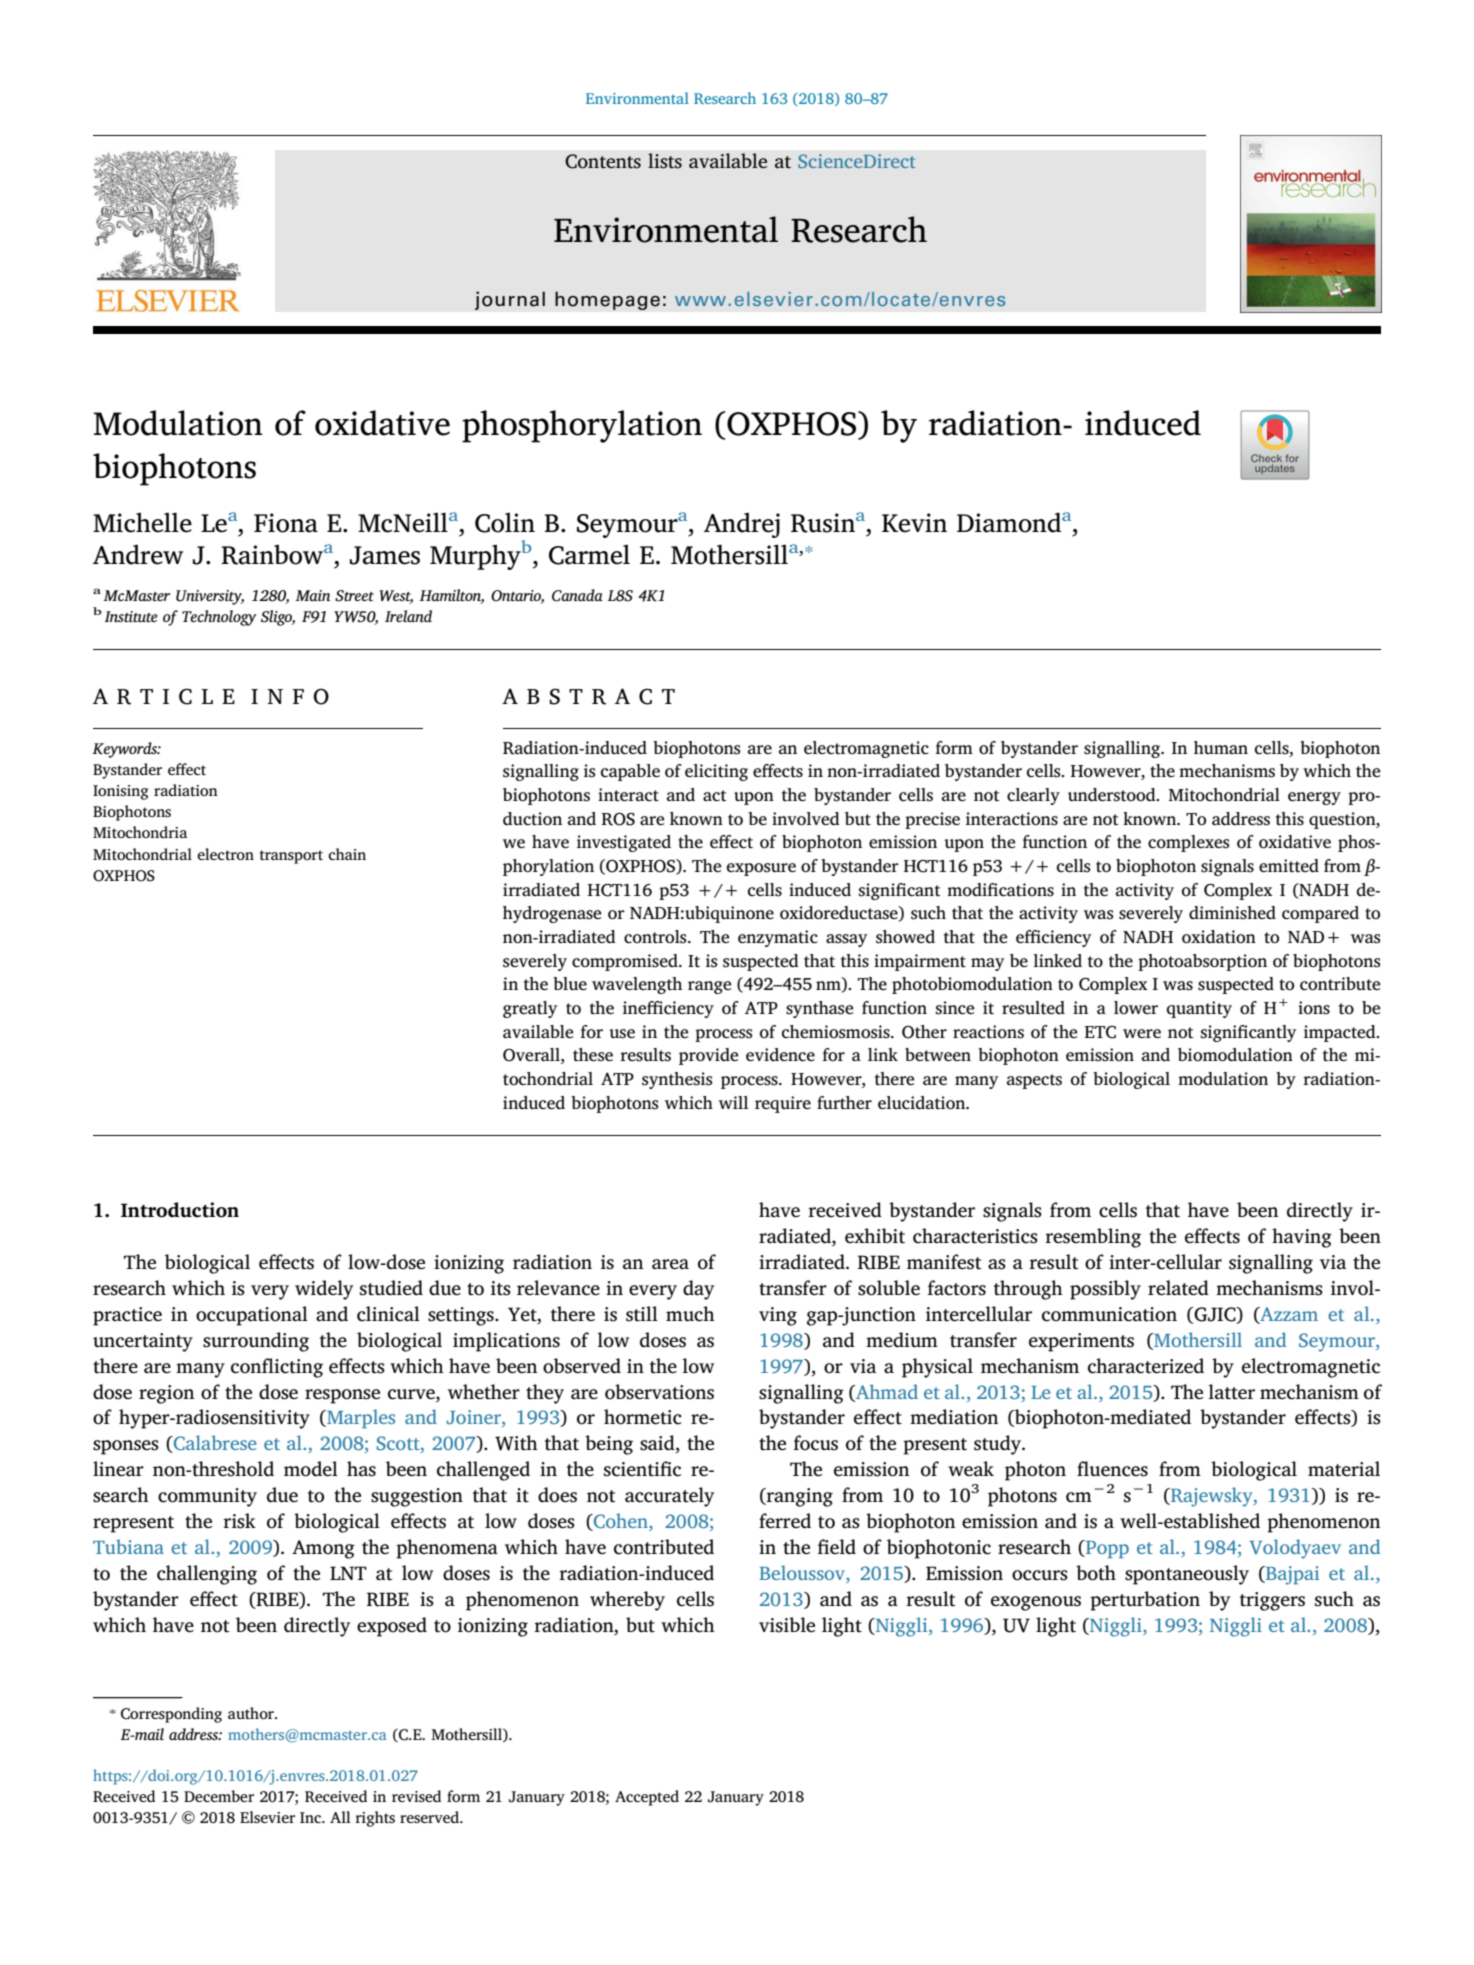  I want to click on area, so click(670, 1264).
